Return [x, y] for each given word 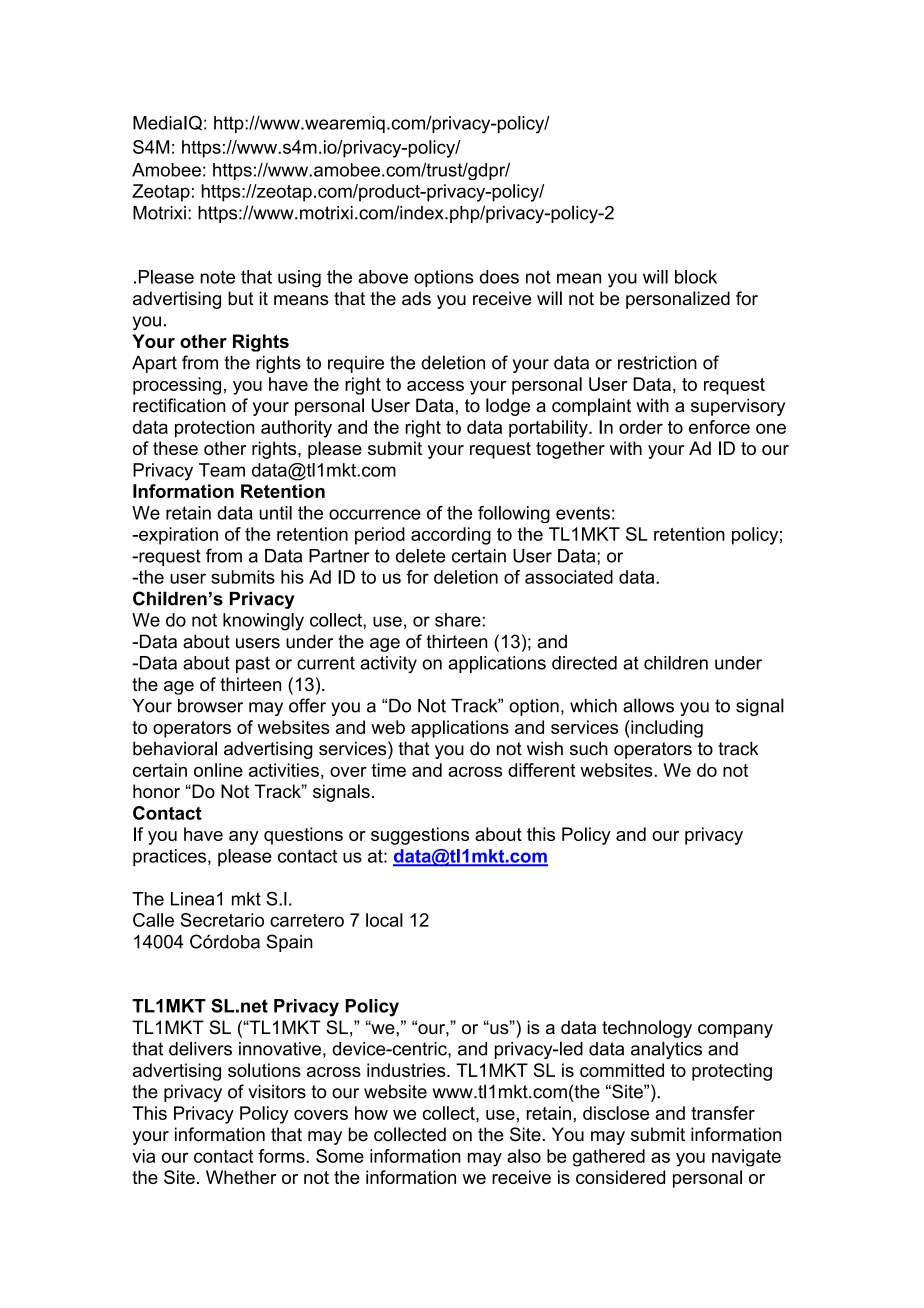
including [666, 729]
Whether [241, 1177]
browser [210, 706]
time [388, 770]
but [241, 298]
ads [416, 298]
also [524, 1156]
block [696, 277]
